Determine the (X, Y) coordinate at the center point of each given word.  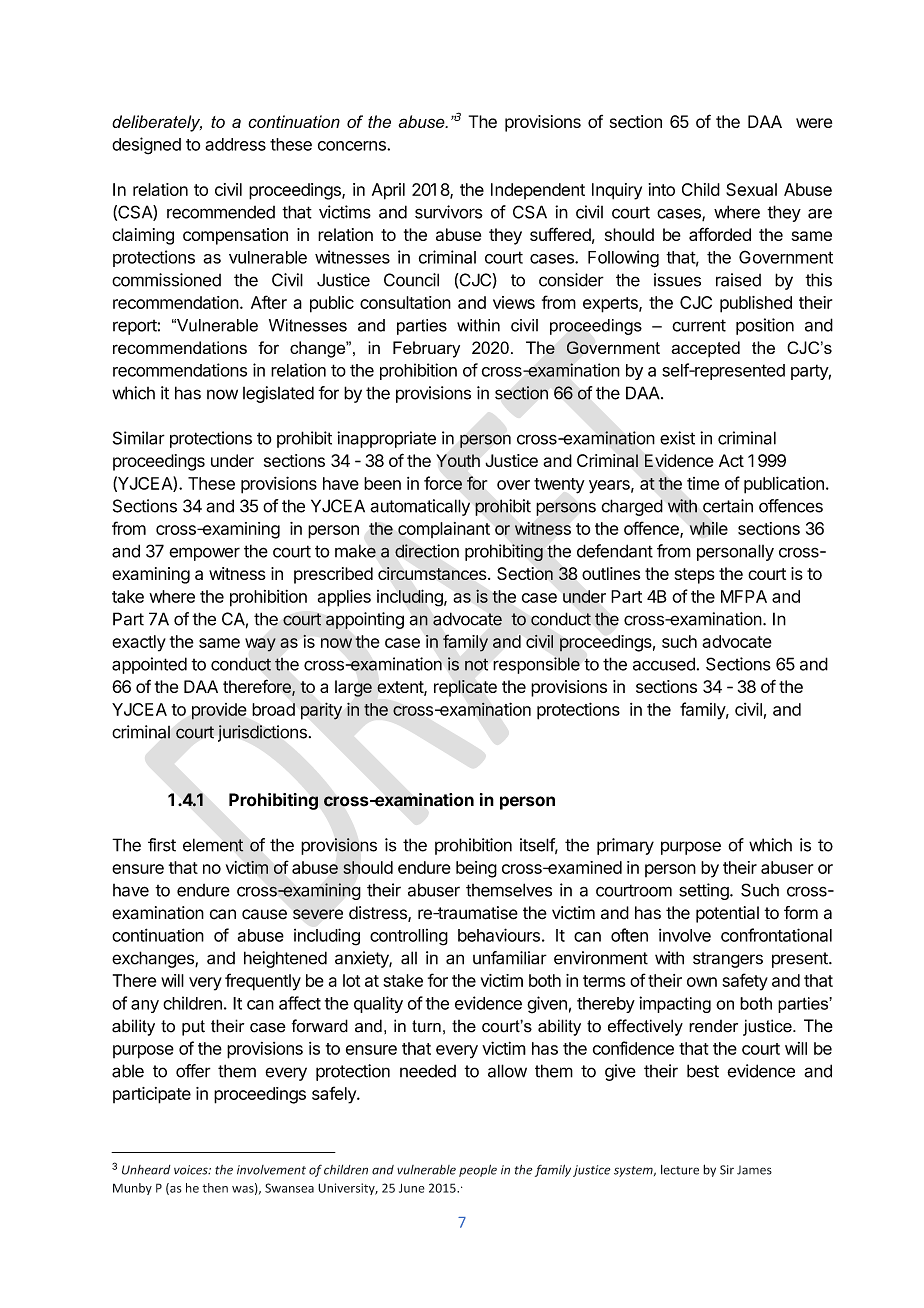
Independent (538, 191)
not (476, 664)
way (260, 645)
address (235, 144)
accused (664, 664)
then (215, 1188)
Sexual (751, 189)
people (478, 1170)
